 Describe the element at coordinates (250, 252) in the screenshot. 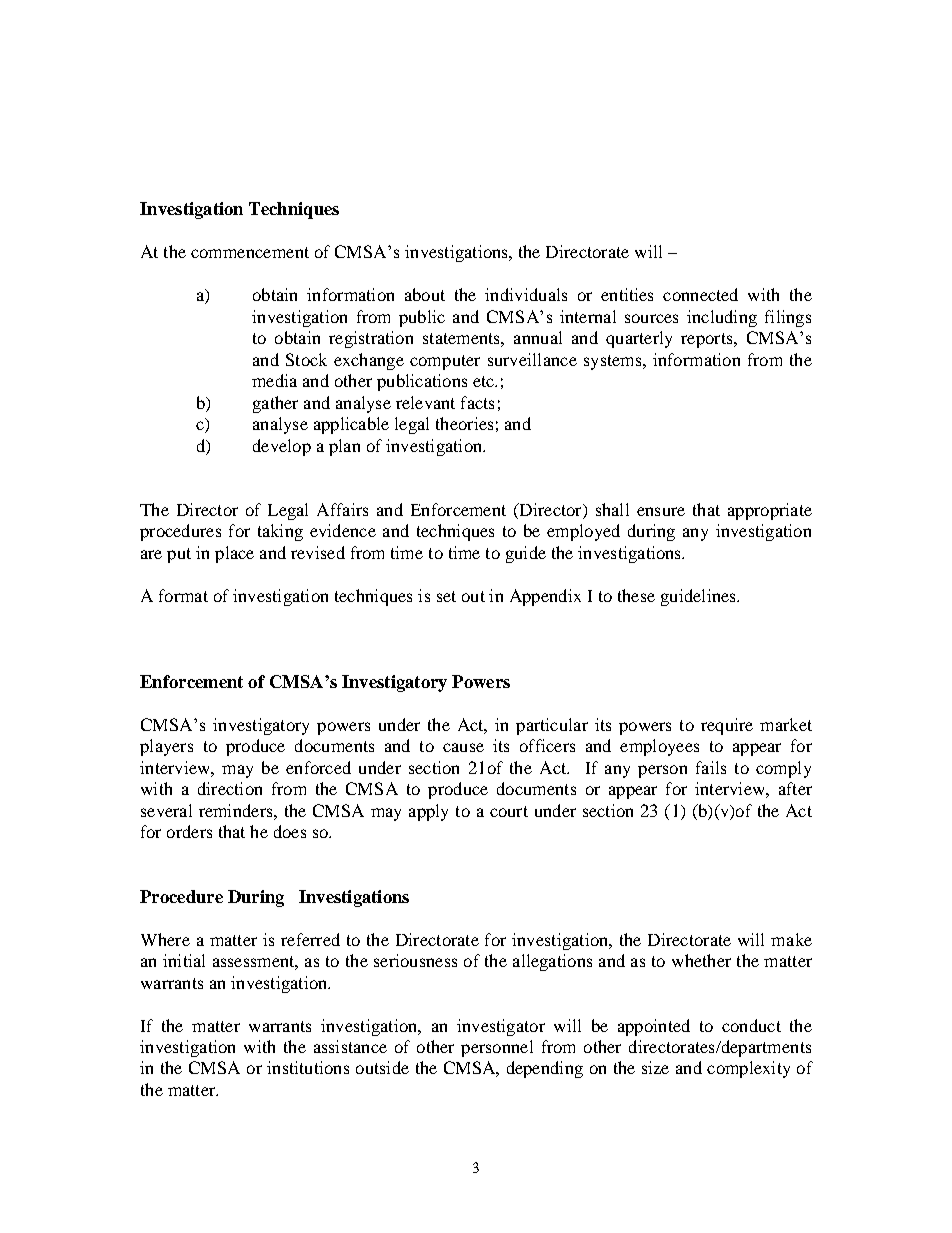

I see `commencement` at that location.
